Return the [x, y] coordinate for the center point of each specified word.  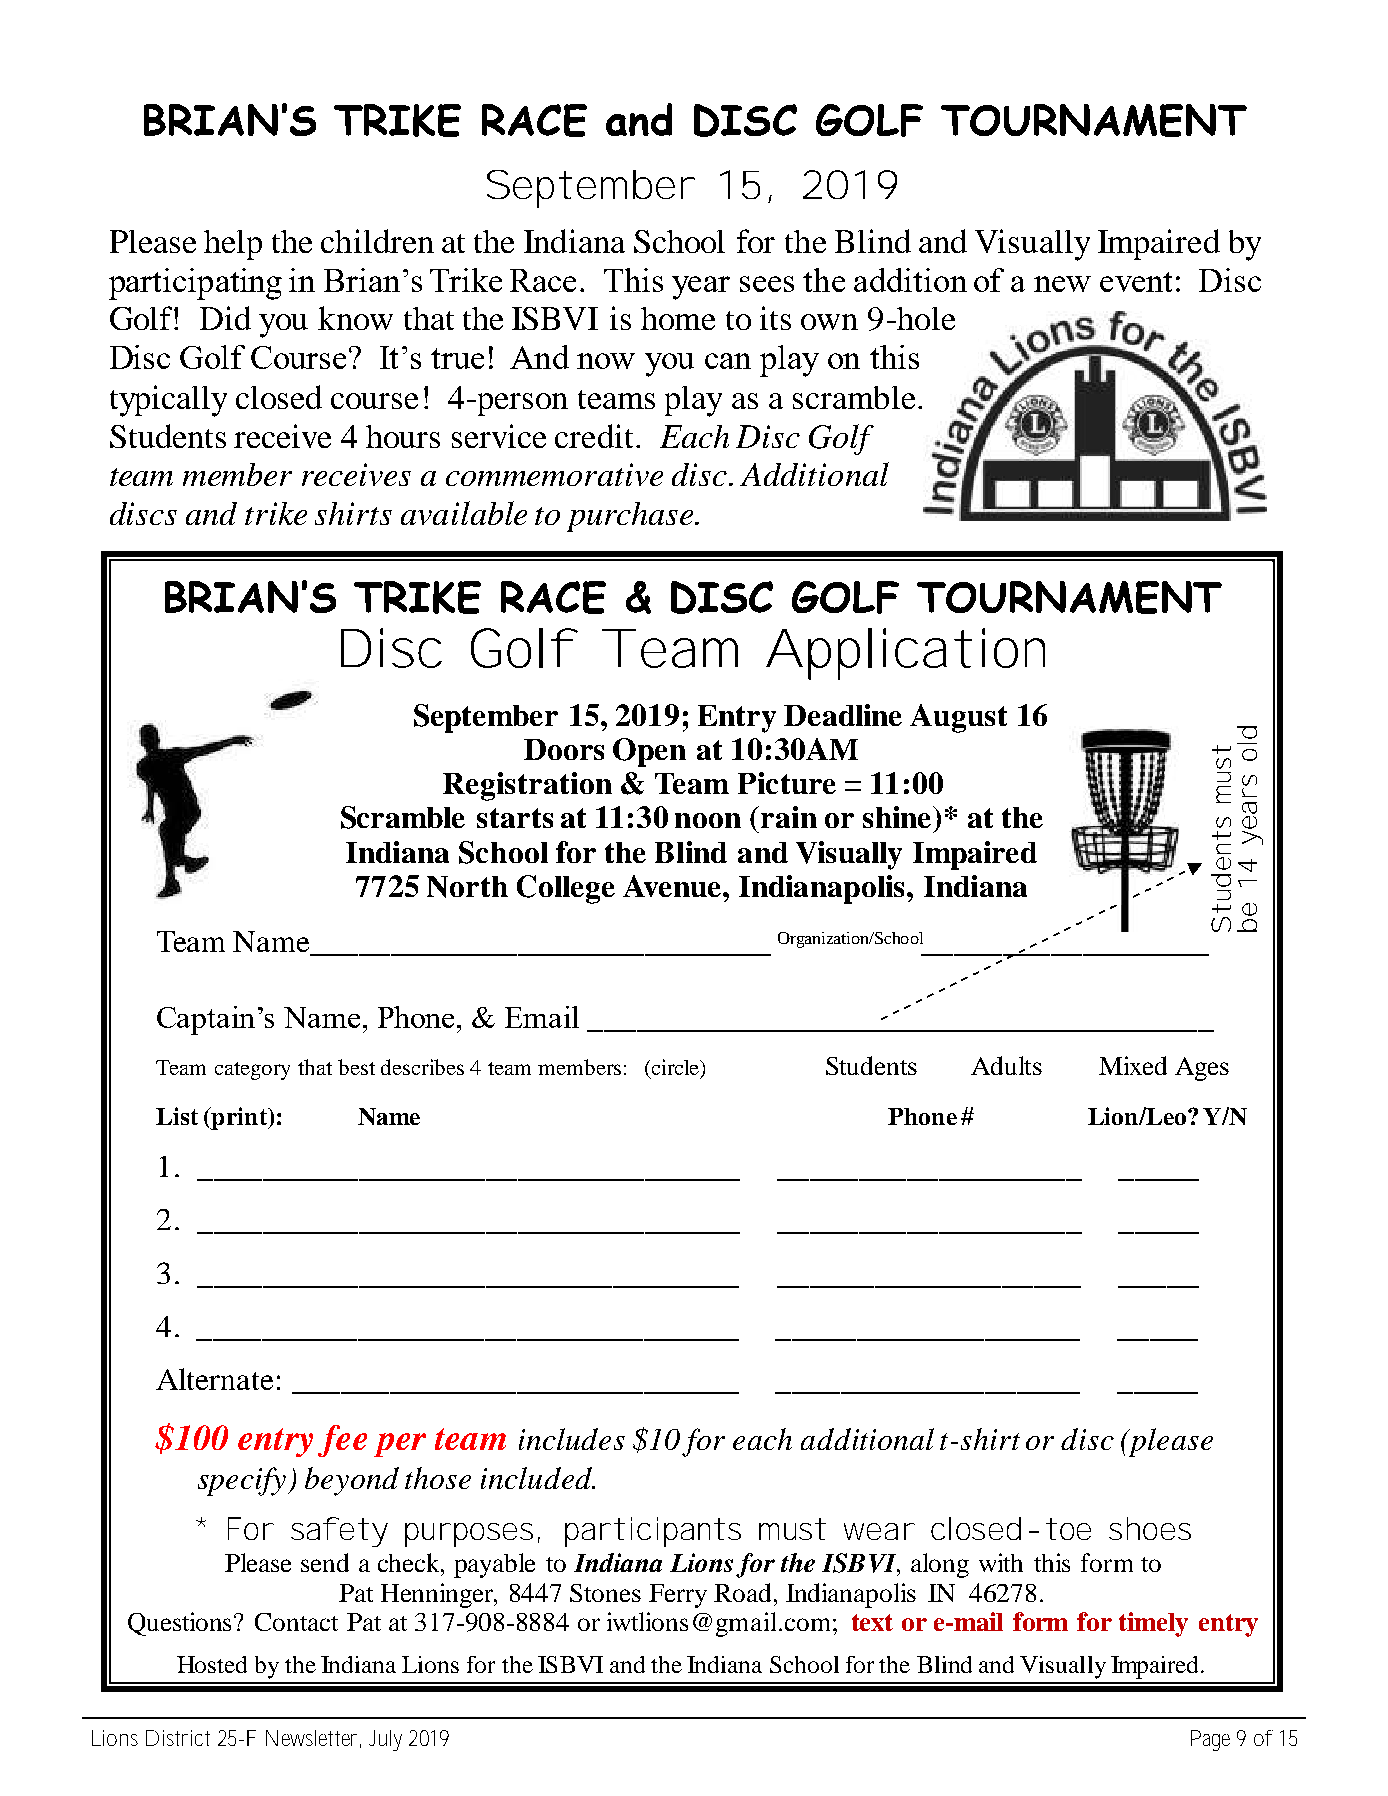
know [355, 318]
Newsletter [313, 1739]
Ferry [678, 1596]
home [678, 318]
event [1136, 282]
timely [1153, 1624]
